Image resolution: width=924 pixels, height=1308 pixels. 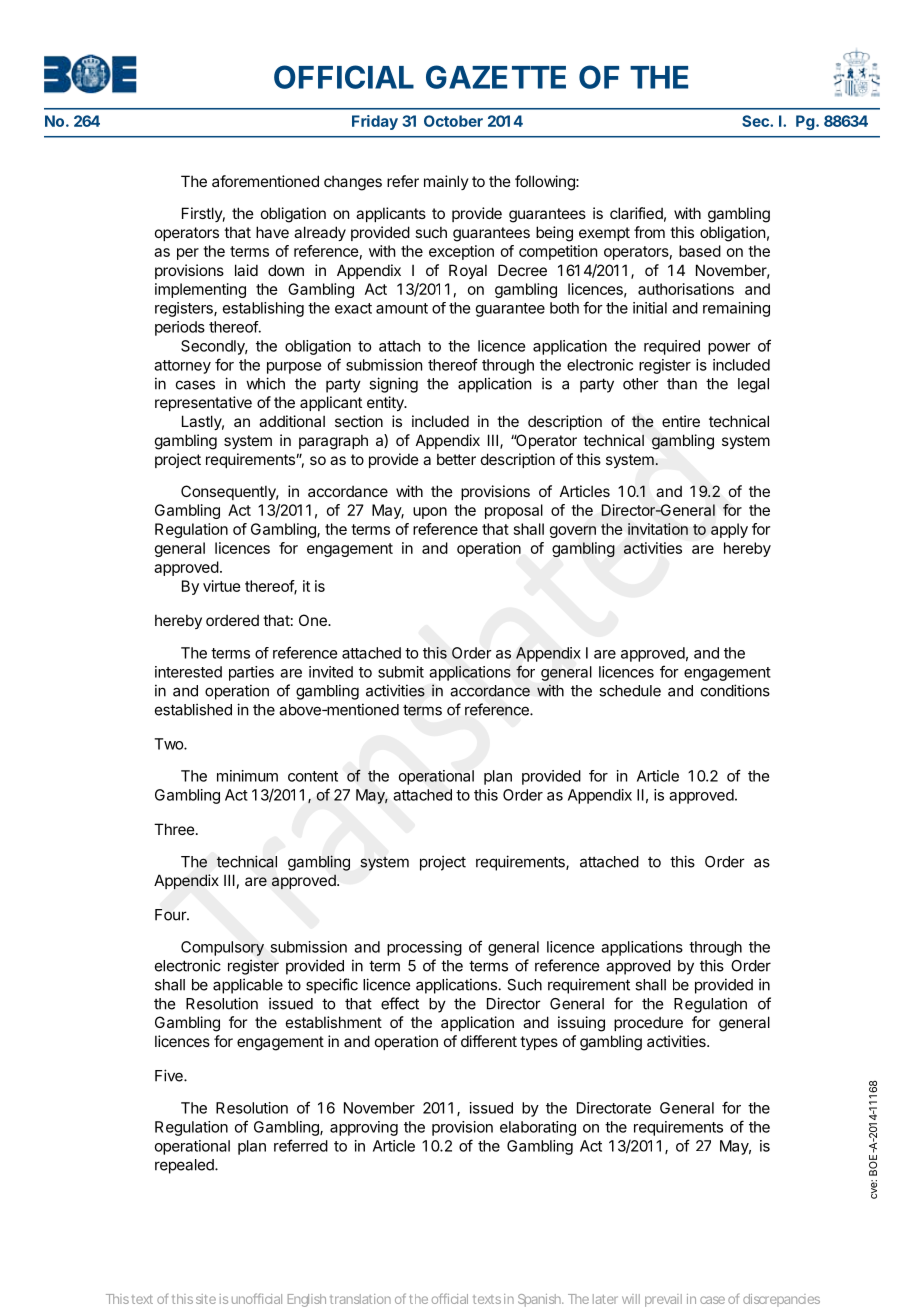 What do you see at coordinates (222, 948) in the screenshot?
I see `Compulsory` at bounding box center [222, 948].
